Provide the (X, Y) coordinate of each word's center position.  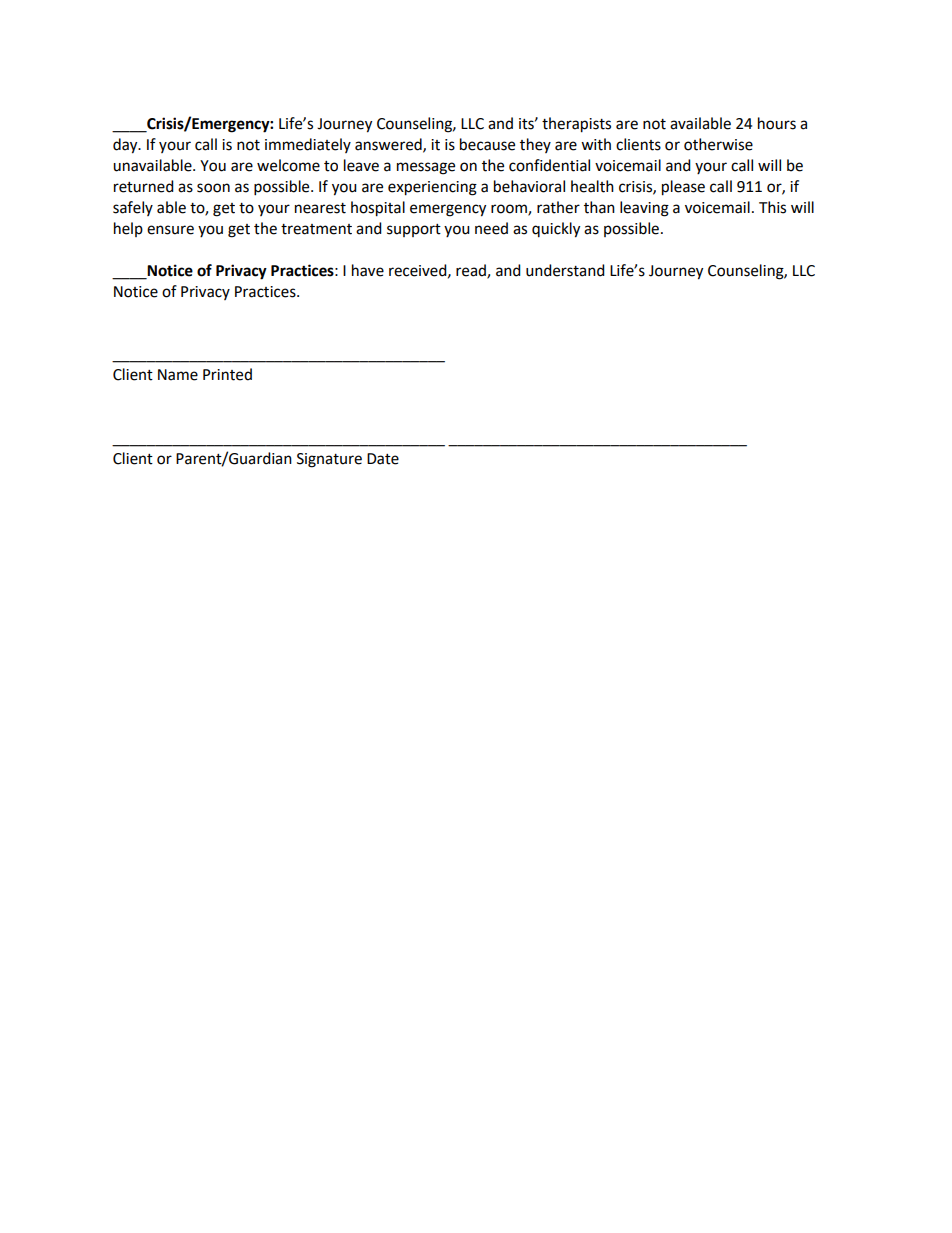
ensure (170, 230)
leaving (644, 209)
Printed (227, 374)
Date (383, 459)
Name (178, 375)
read (472, 271)
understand (565, 270)
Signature (329, 460)
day (126, 146)
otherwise (718, 144)
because (487, 144)
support (414, 230)
